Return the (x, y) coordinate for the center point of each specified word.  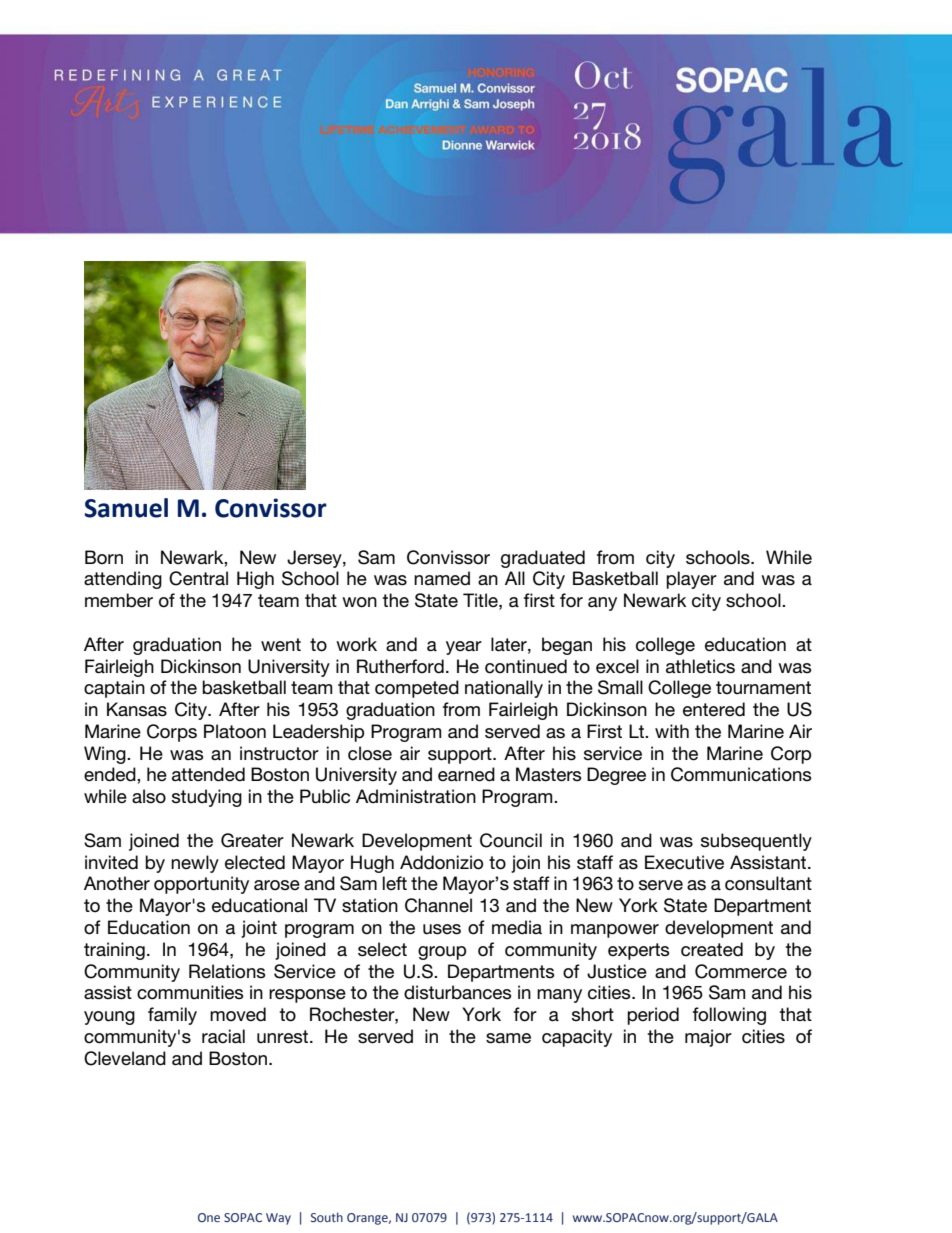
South (327, 1217)
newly (195, 864)
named (442, 578)
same (508, 1038)
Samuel (126, 508)
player (691, 580)
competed (417, 689)
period (653, 1016)
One (209, 1217)
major (708, 1038)
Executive (684, 862)
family (172, 1016)
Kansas (137, 709)
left (395, 883)
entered (714, 709)
